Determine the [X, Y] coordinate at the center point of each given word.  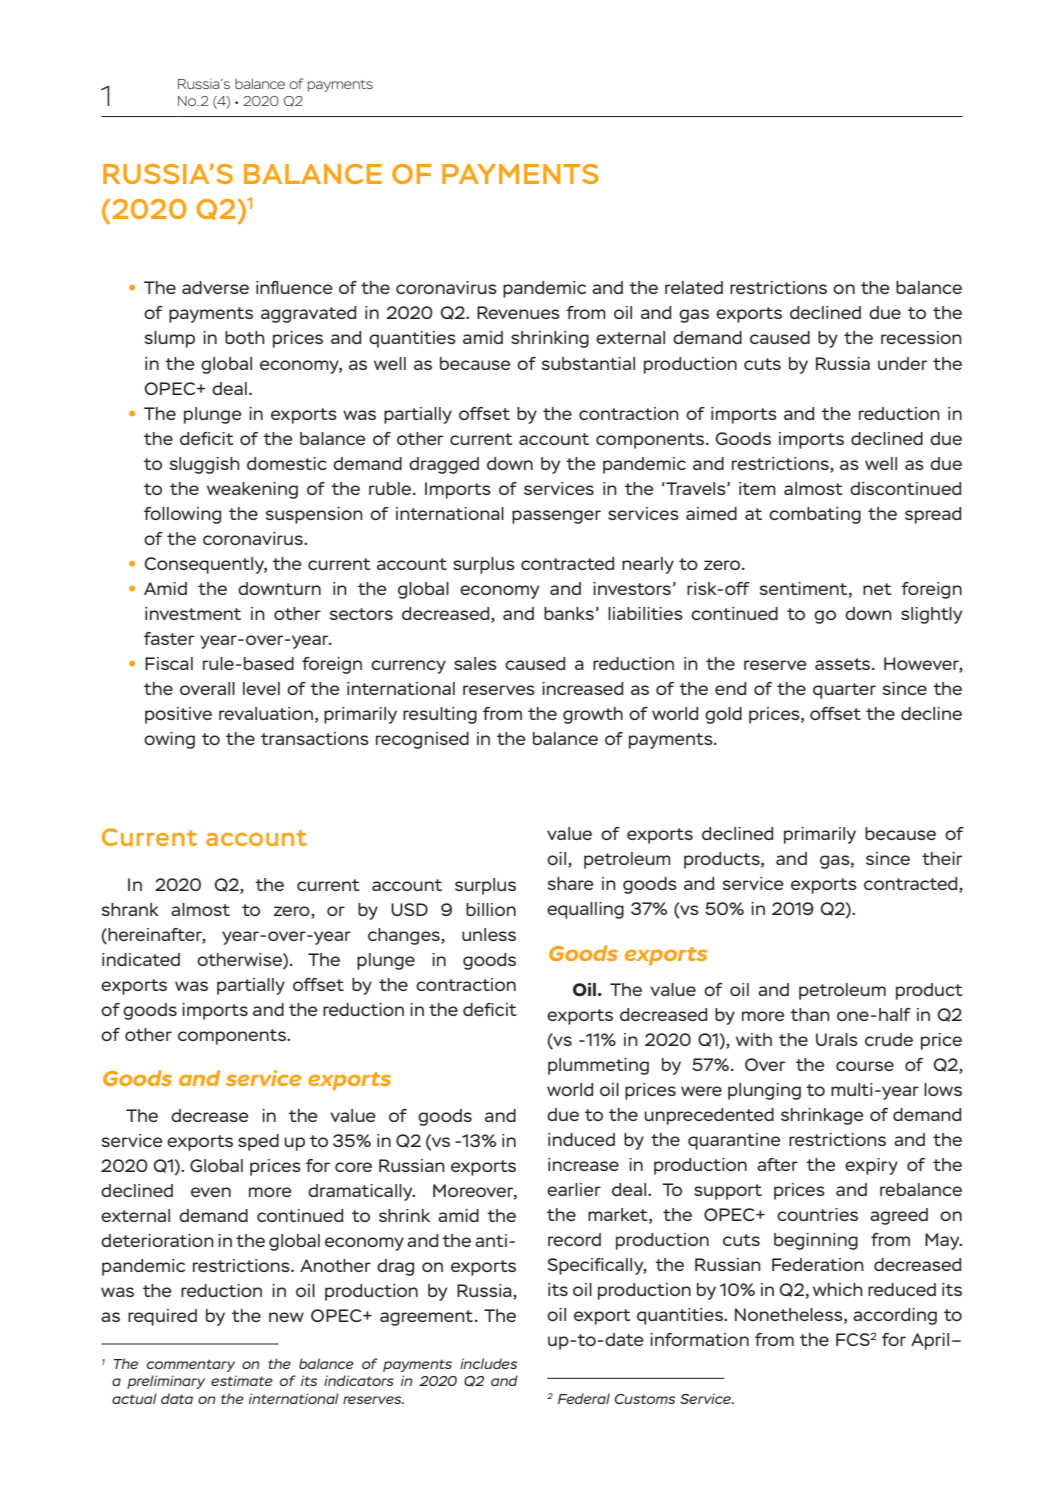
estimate [242, 1380]
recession [921, 337]
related [694, 287]
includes [488, 1363]
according [895, 1316]
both [245, 337]
